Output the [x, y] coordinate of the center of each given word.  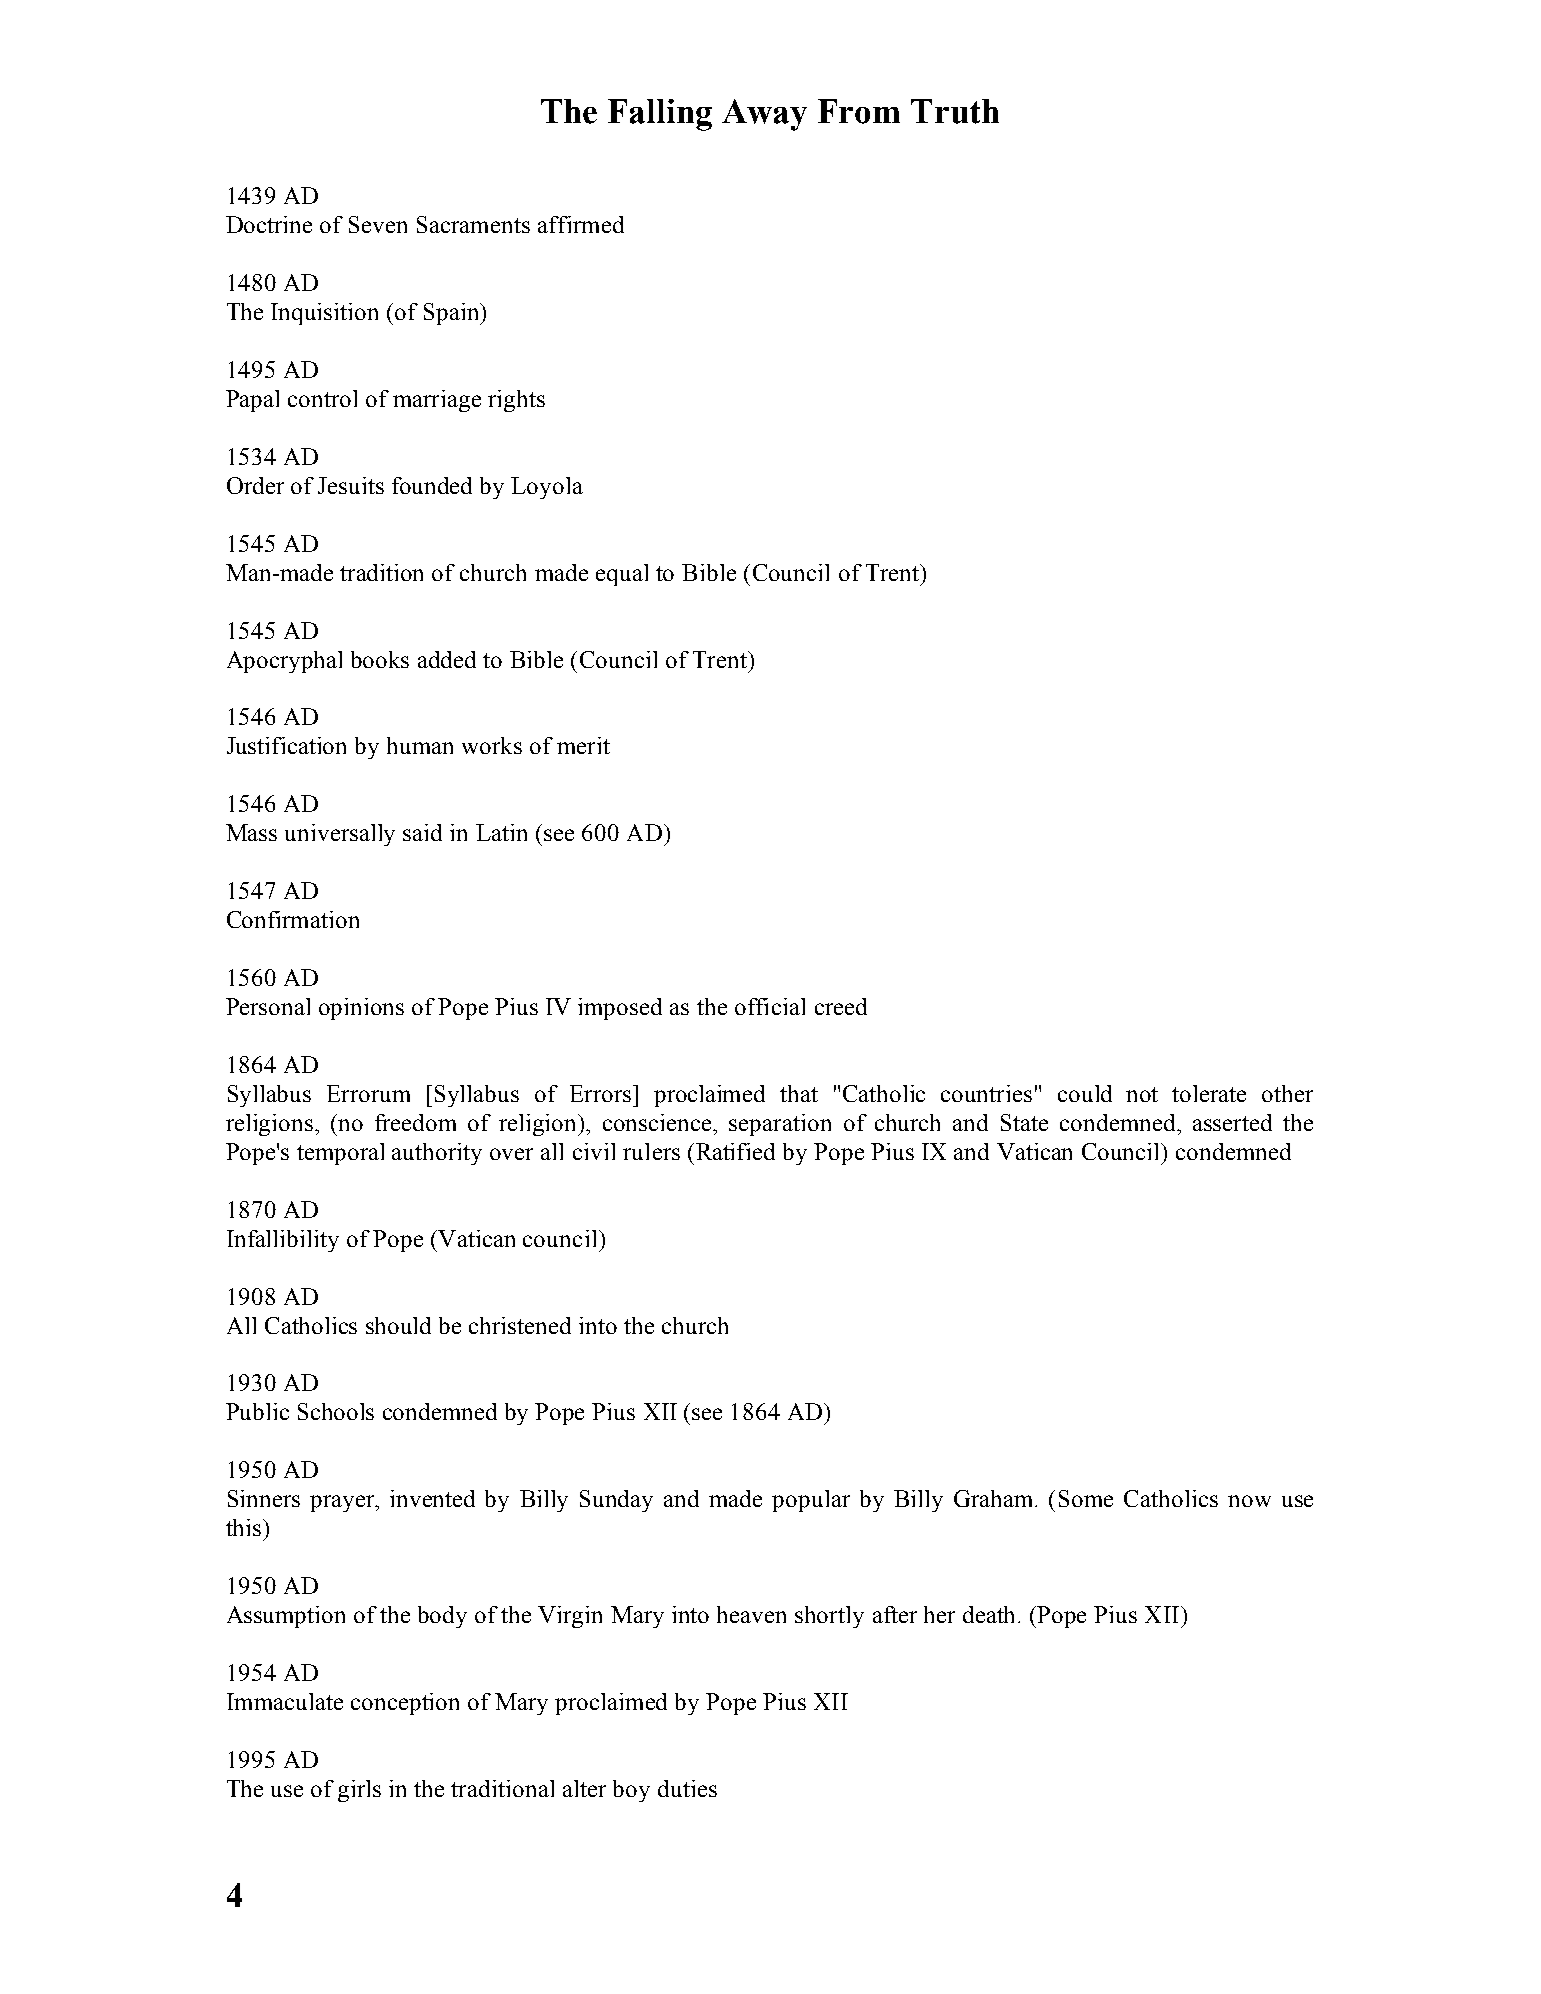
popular [811, 1501]
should [398, 1325]
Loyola [547, 488]
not [1142, 1094]
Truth [955, 111]
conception [405, 1704]
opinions [361, 1009]
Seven [378, 224]
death [991, 1614]
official [770, 1006]
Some [1086, 1498]
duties [687, 1788]
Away [764, 115]
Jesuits [351, 485]
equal [622, 575]
